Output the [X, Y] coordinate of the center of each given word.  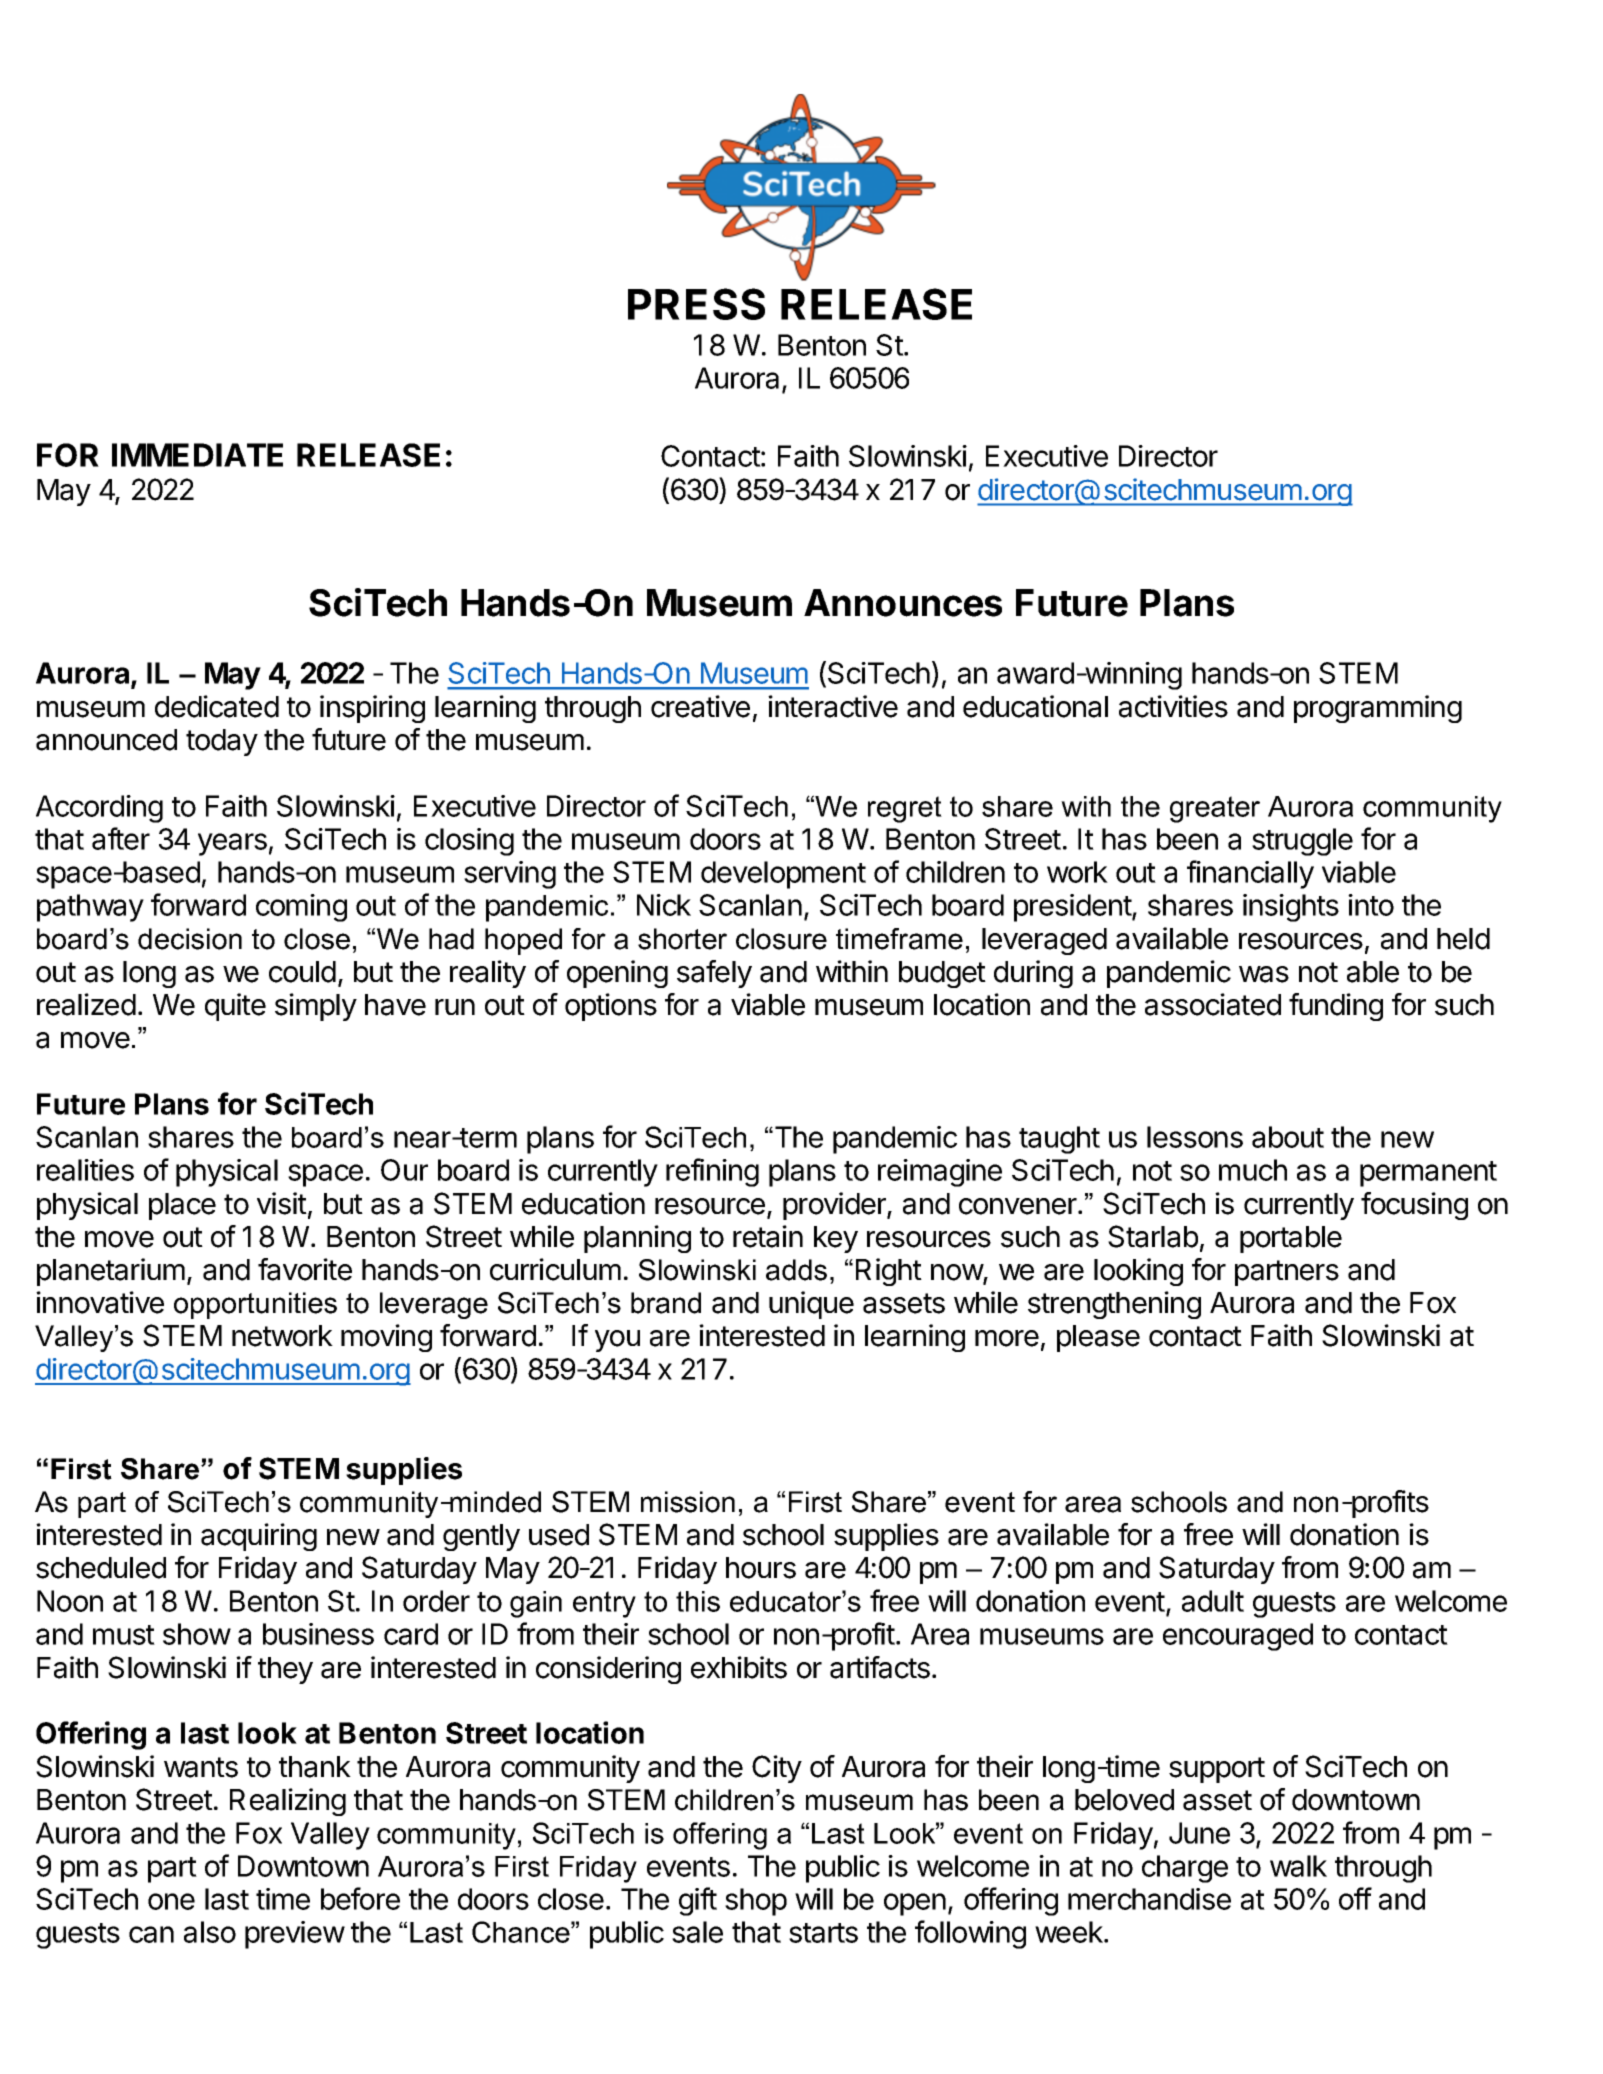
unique [811, 1305]
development [783, 875]
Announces [903, 603]
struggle [1302, 842]
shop [756, 1902]
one [171, 1901]
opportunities [255, 1305]
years [232, 844]
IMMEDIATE [197, 455]
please [1098, 1338]
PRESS [696, 304]
